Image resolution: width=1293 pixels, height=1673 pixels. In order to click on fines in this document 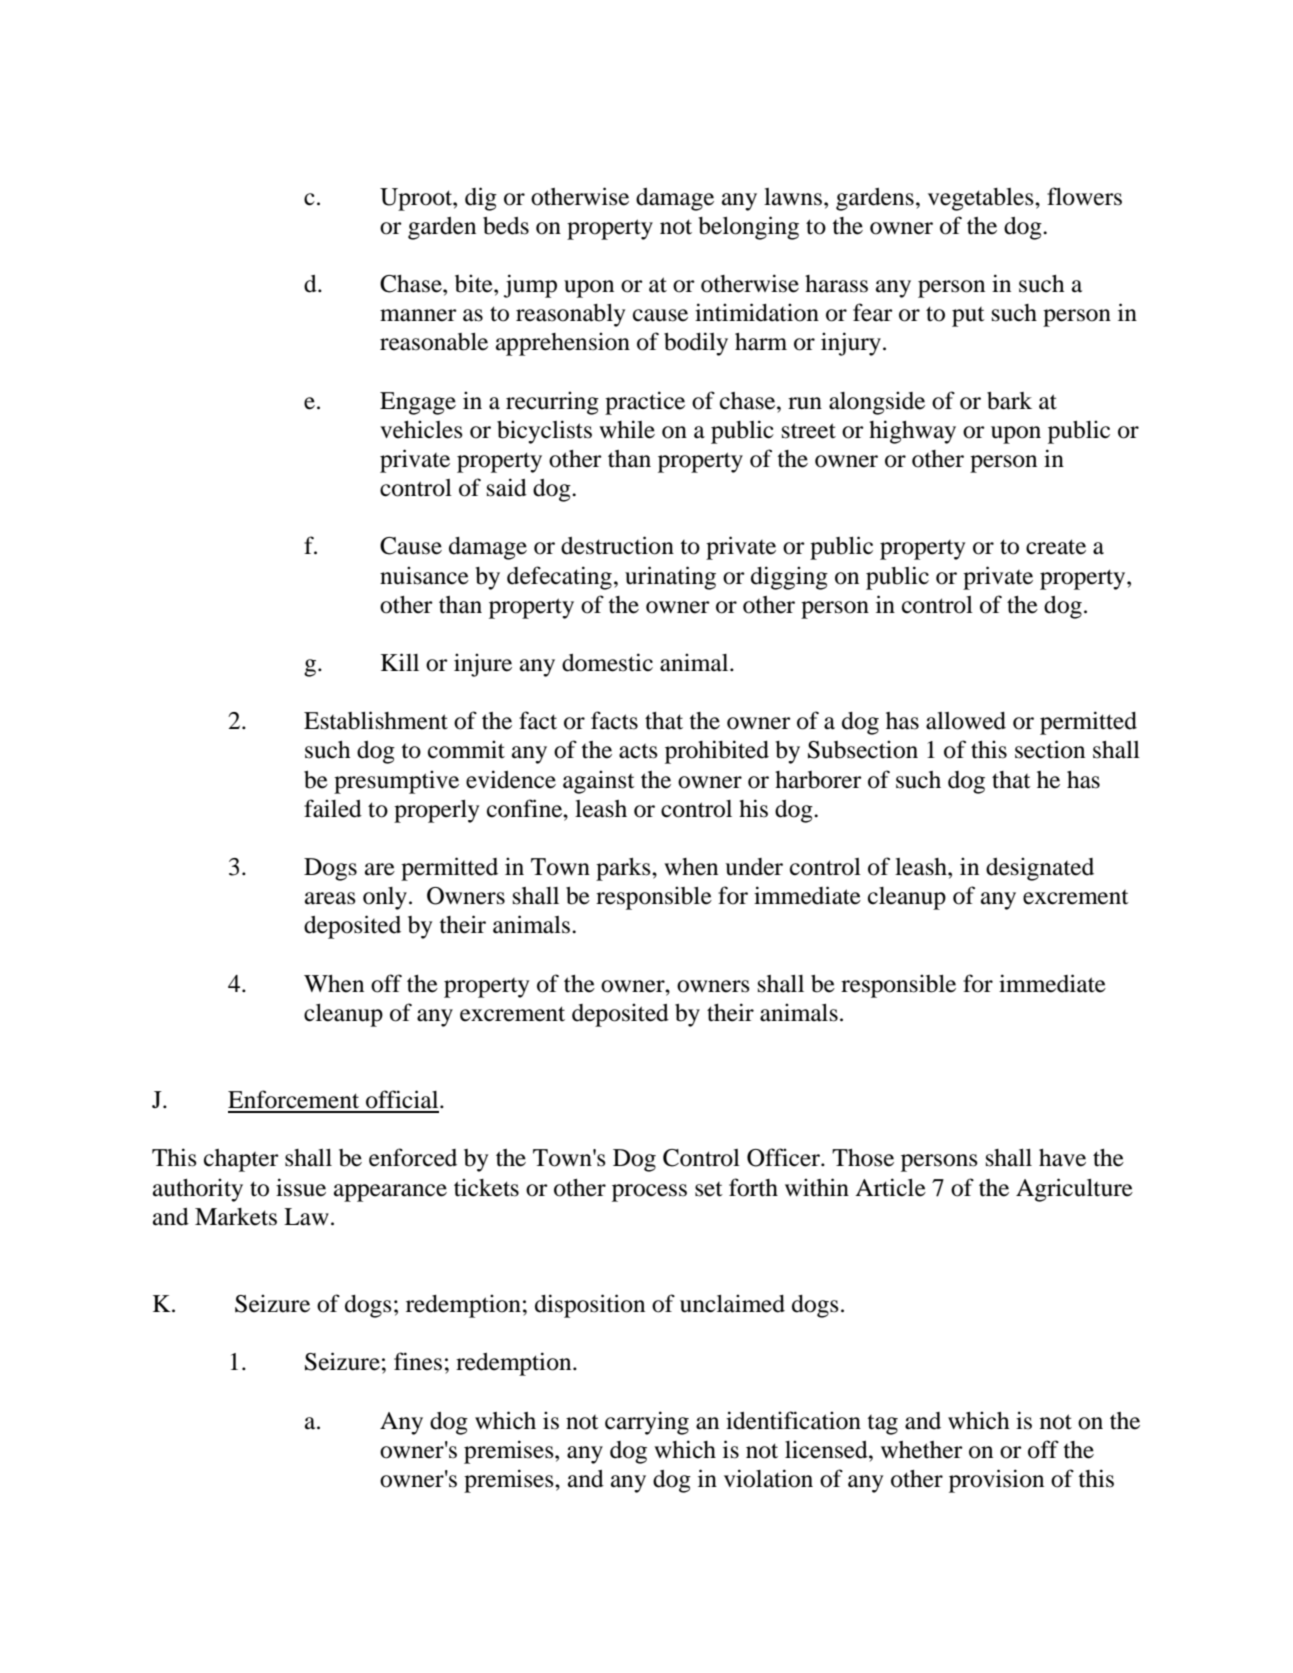, I will do `click(418, 1361)`.
